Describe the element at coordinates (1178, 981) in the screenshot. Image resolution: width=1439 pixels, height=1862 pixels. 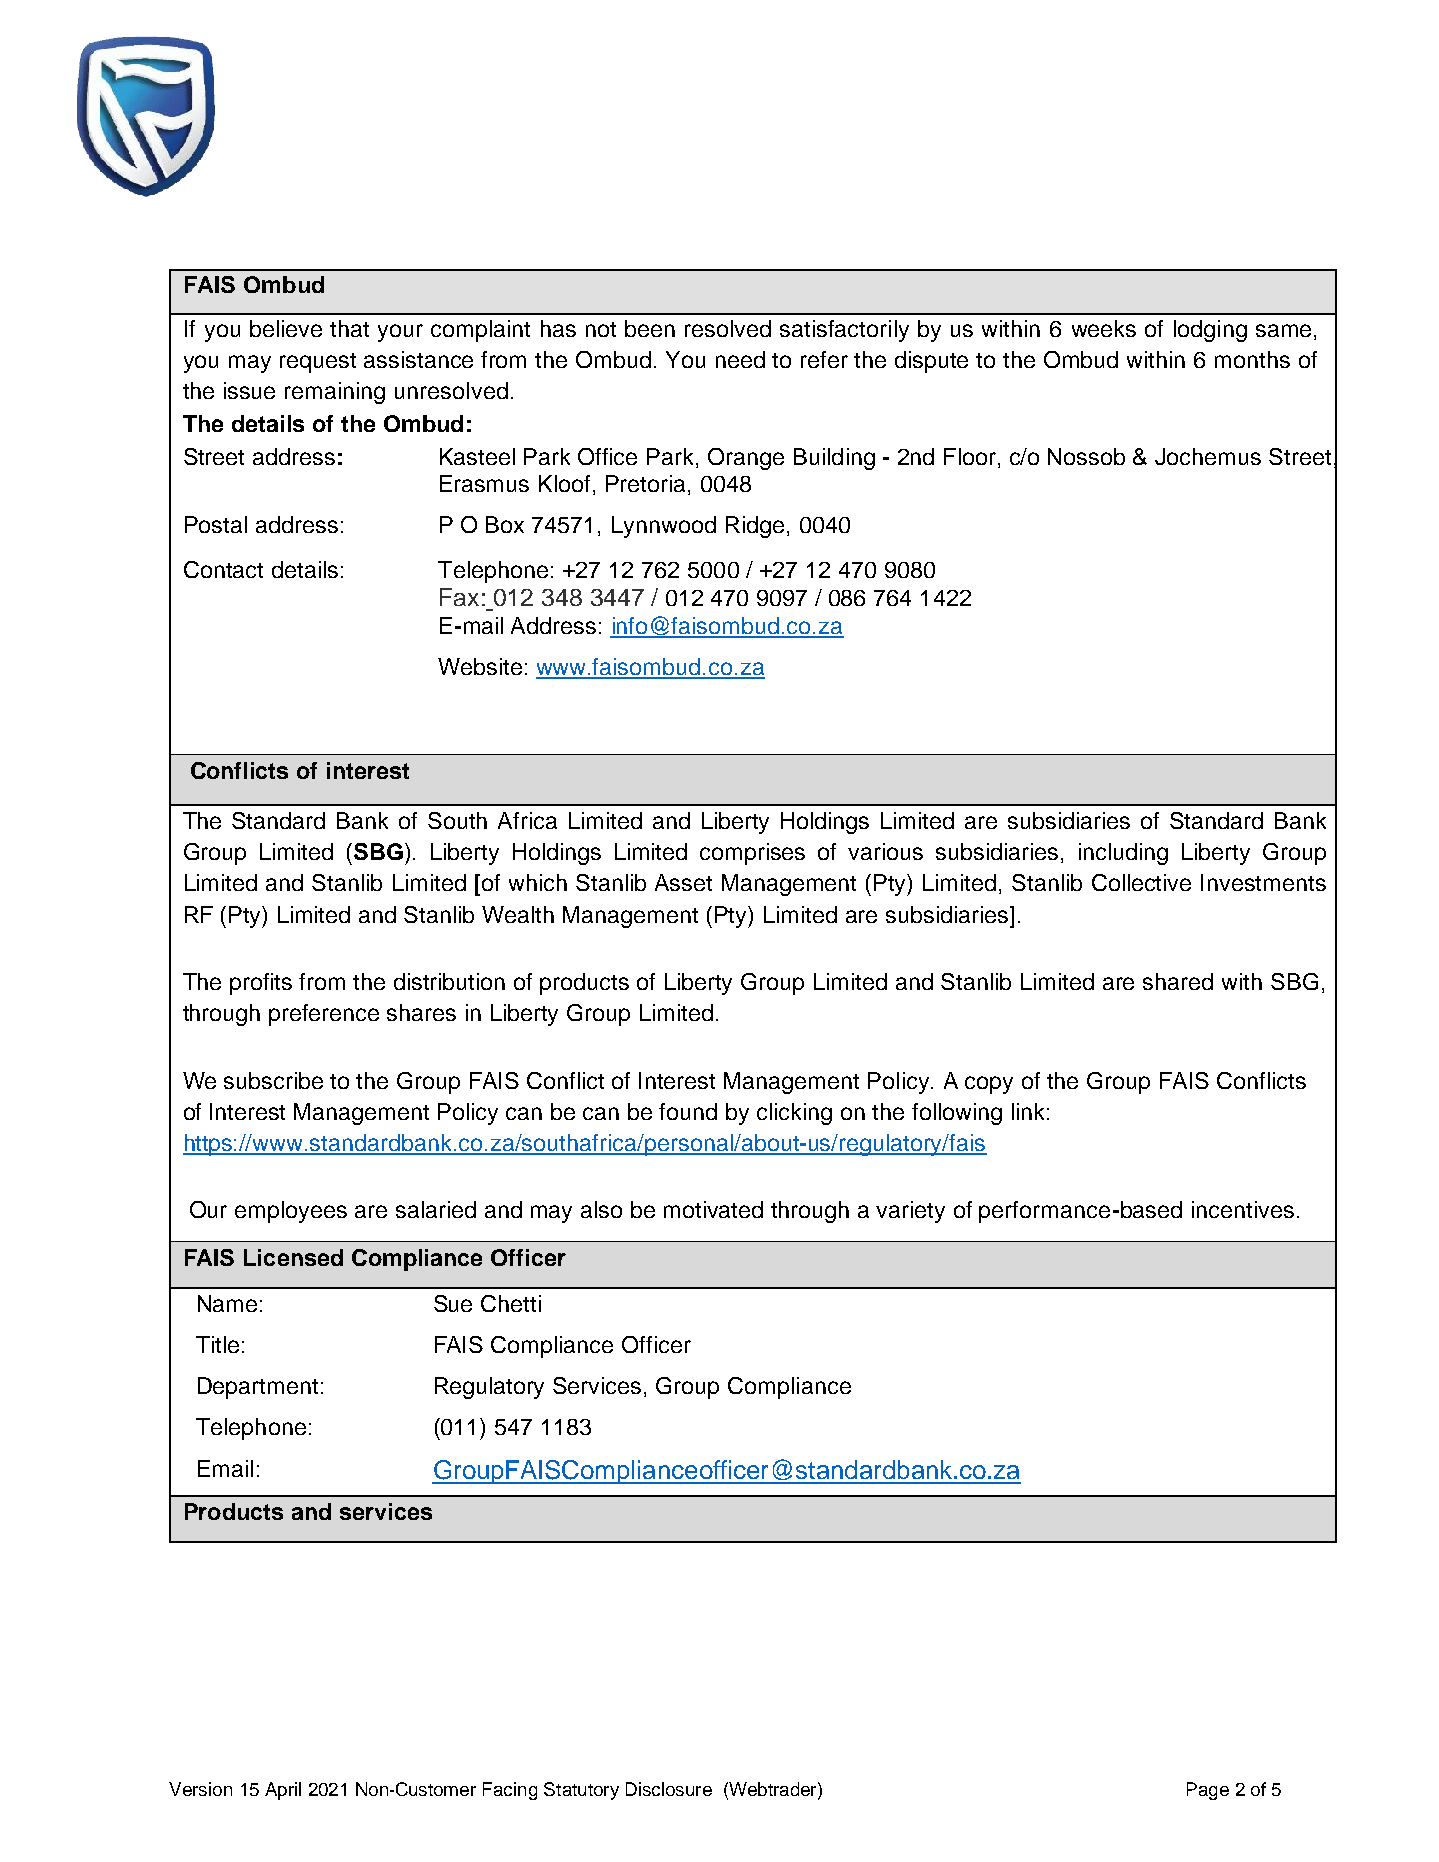
I see `shared` at that location.
